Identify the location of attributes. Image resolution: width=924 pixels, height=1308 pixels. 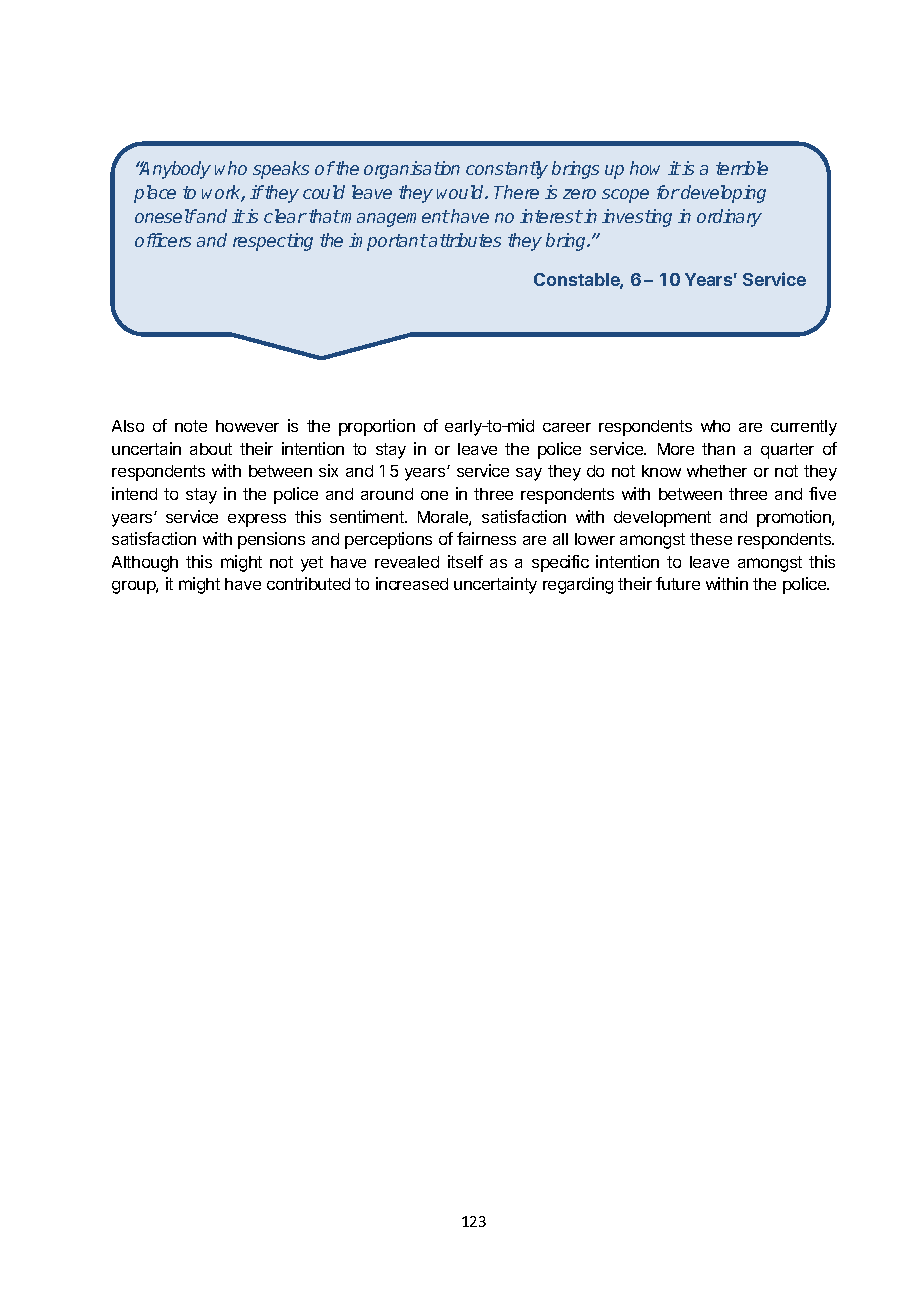
(464, 240).
